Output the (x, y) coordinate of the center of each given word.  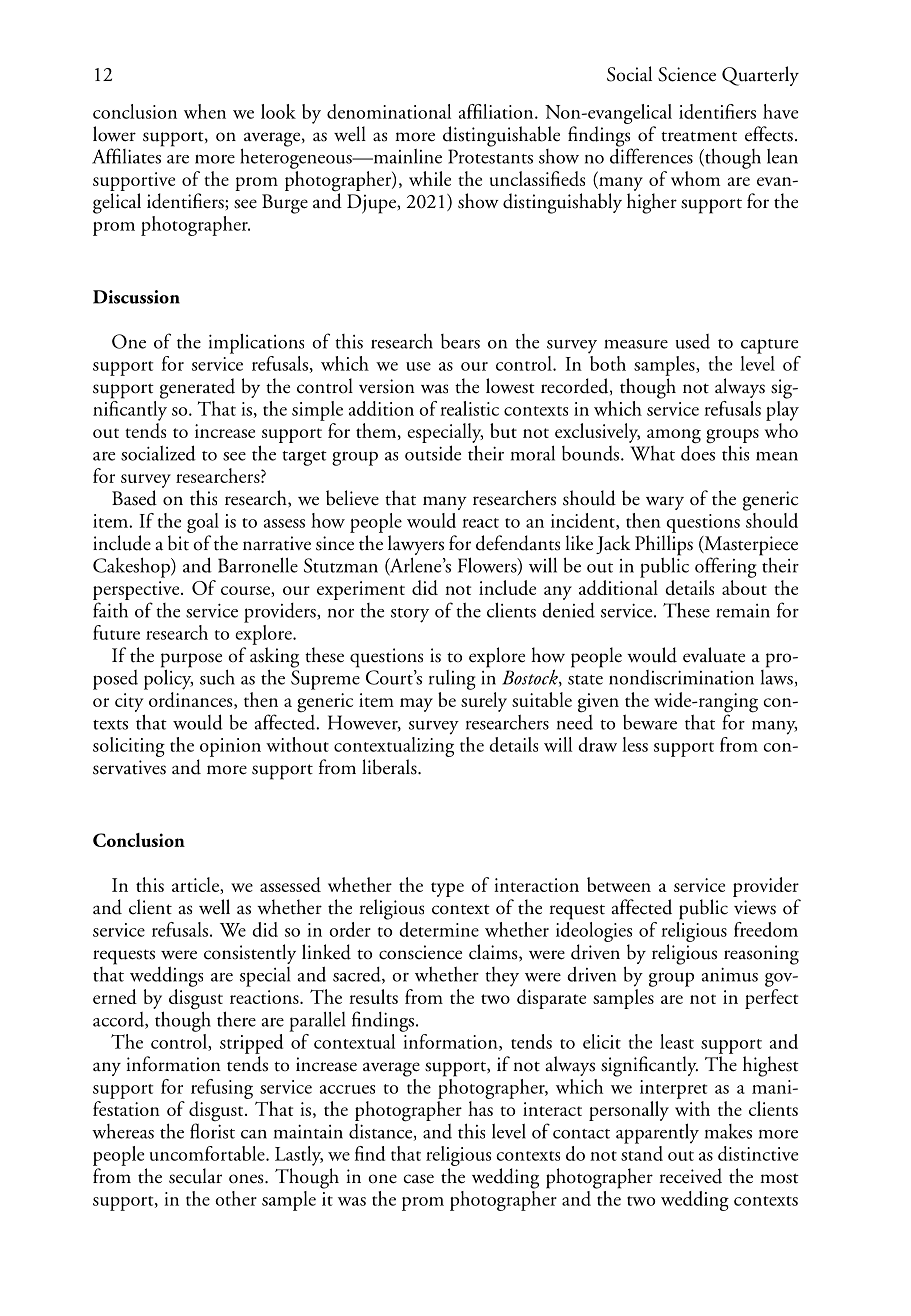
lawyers (416, 545)
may (416, 705)
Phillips (664, 545)
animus (729, 975)
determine (439, 929)
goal (203, 523)
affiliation (497, 111)
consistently (250, 954)
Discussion (136, 297)
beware (650, 722)
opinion (230, 747)
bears (460, 341)
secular (195, 1176)
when (205, 111)
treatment (699, 136)
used (692, 341)
